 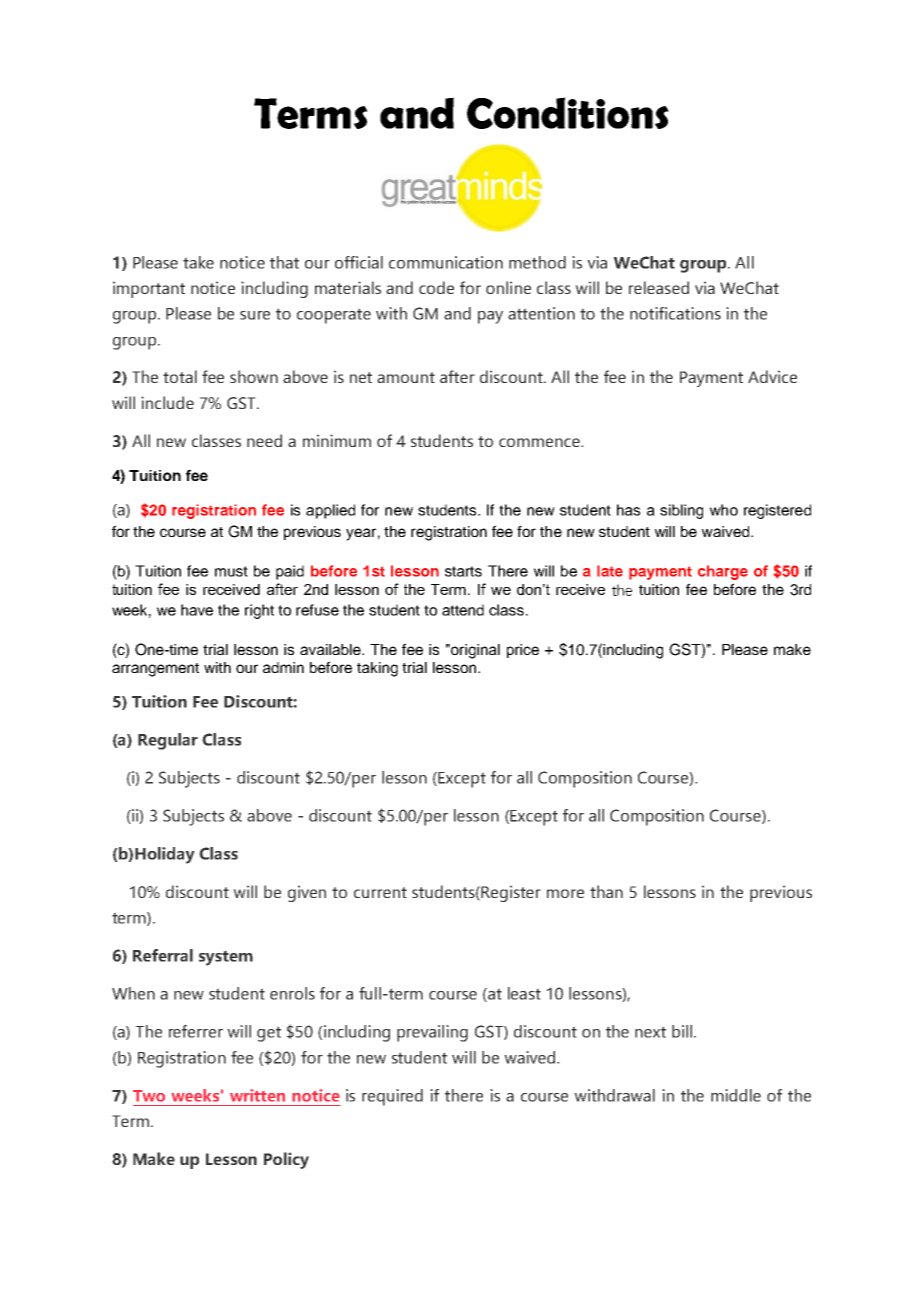 I want to click on middle, so click(x=736, y=1095).
